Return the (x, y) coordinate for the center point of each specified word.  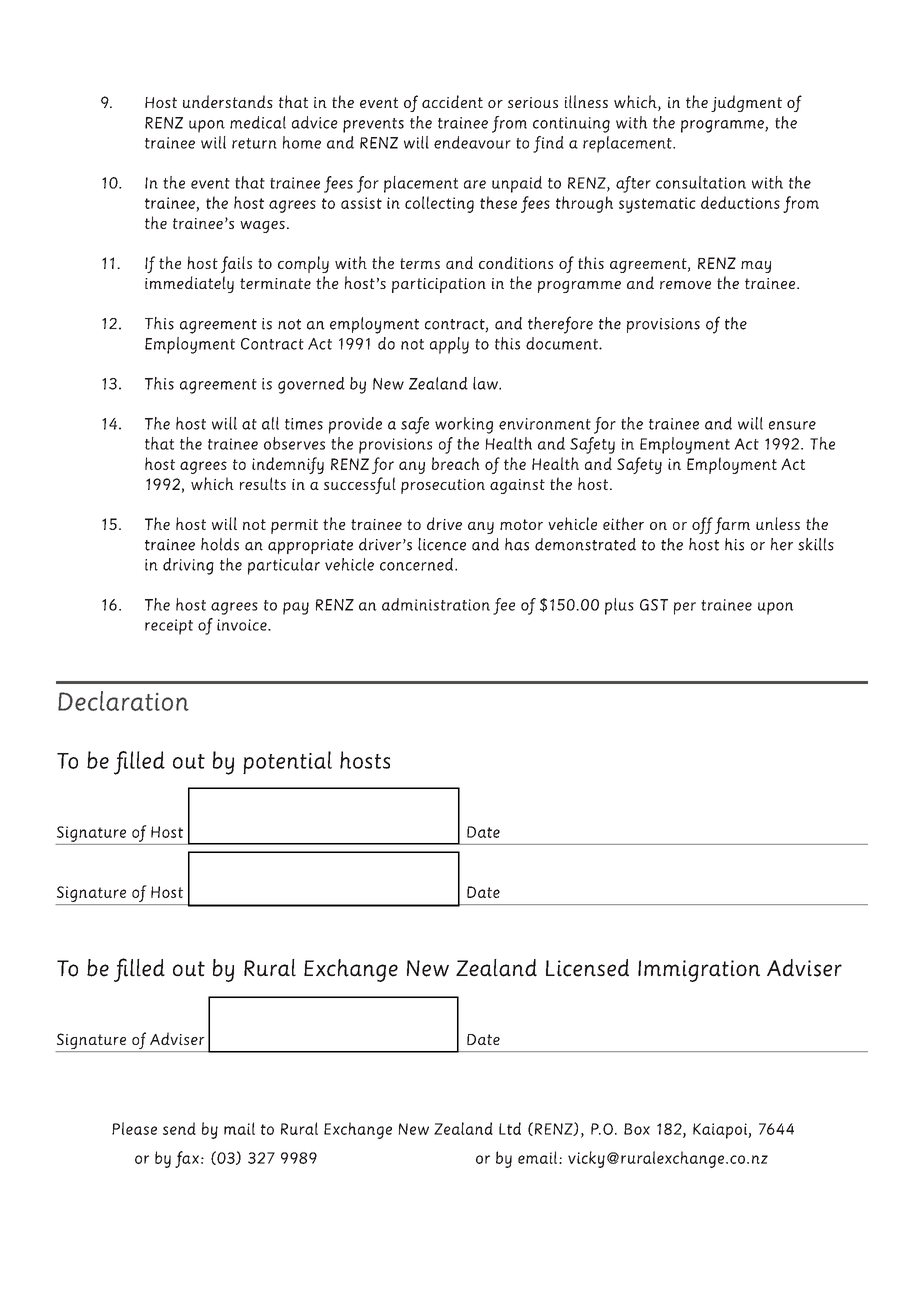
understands (228, 101)
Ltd (510, 1128)
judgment (746, 103)
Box (637, 1129)
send (179, 1128)
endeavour (472, 142)
